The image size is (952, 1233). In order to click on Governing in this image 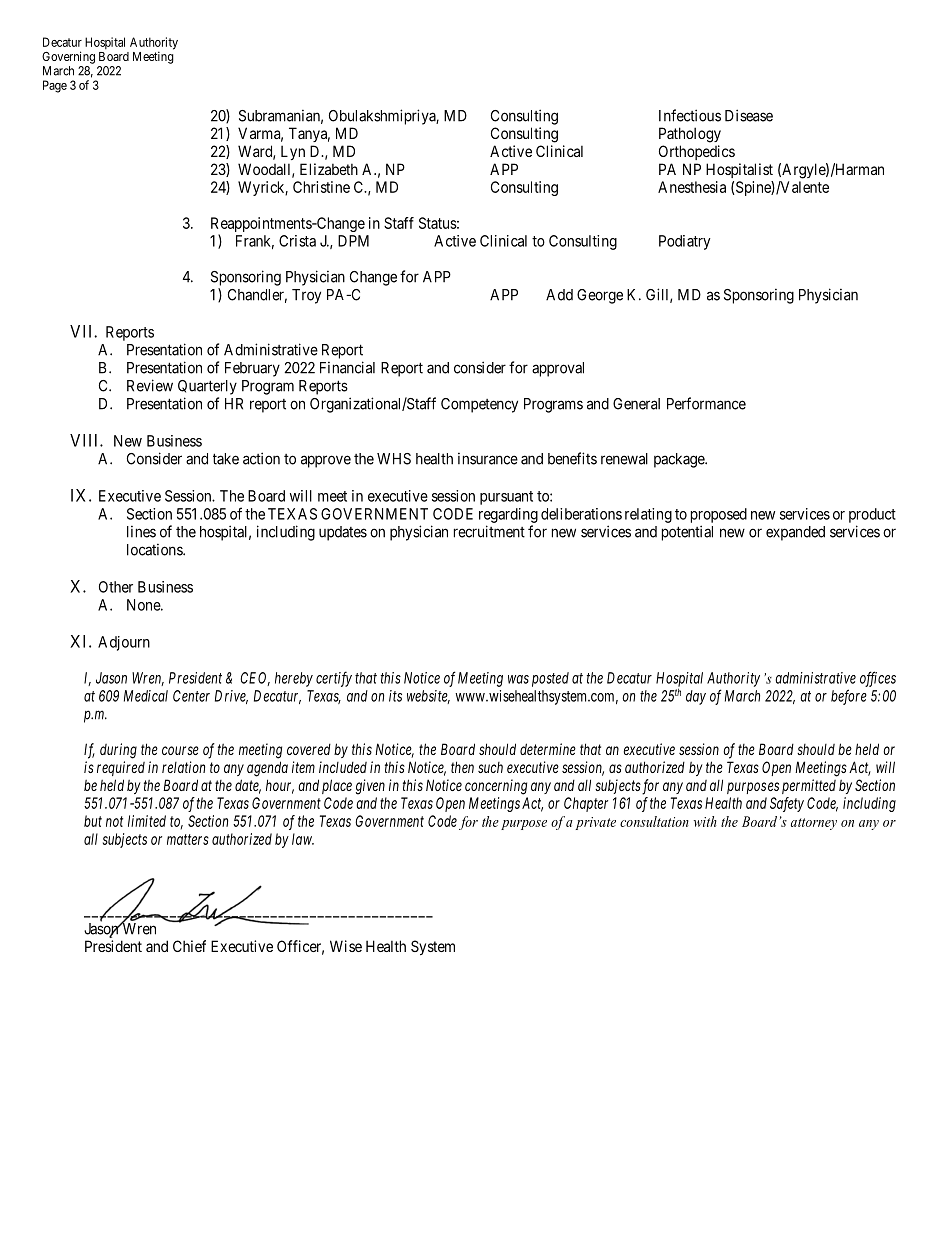, I will do `click(68, 57)`.
